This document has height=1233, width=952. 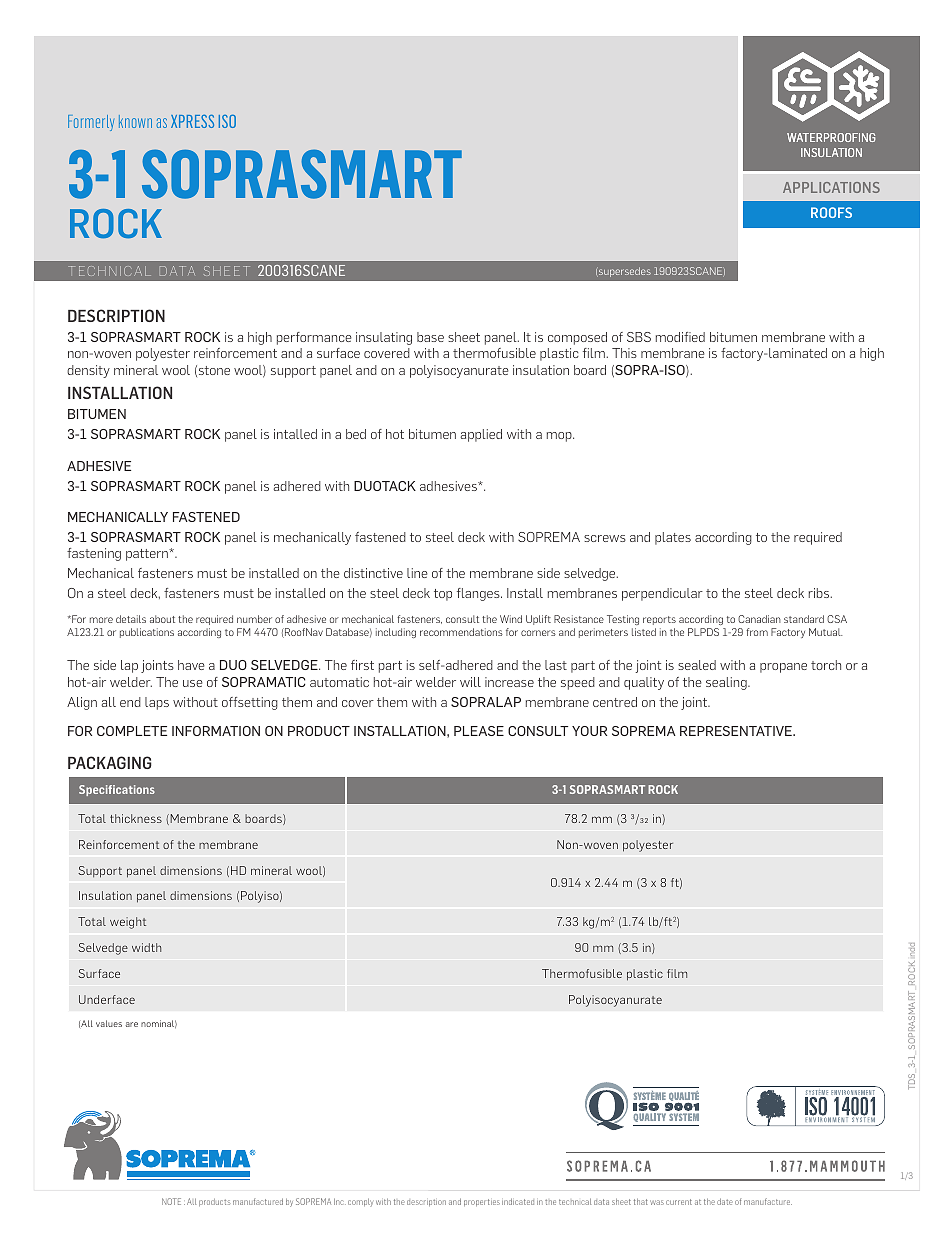 I want to click on density, so click(x=88, y=371).
